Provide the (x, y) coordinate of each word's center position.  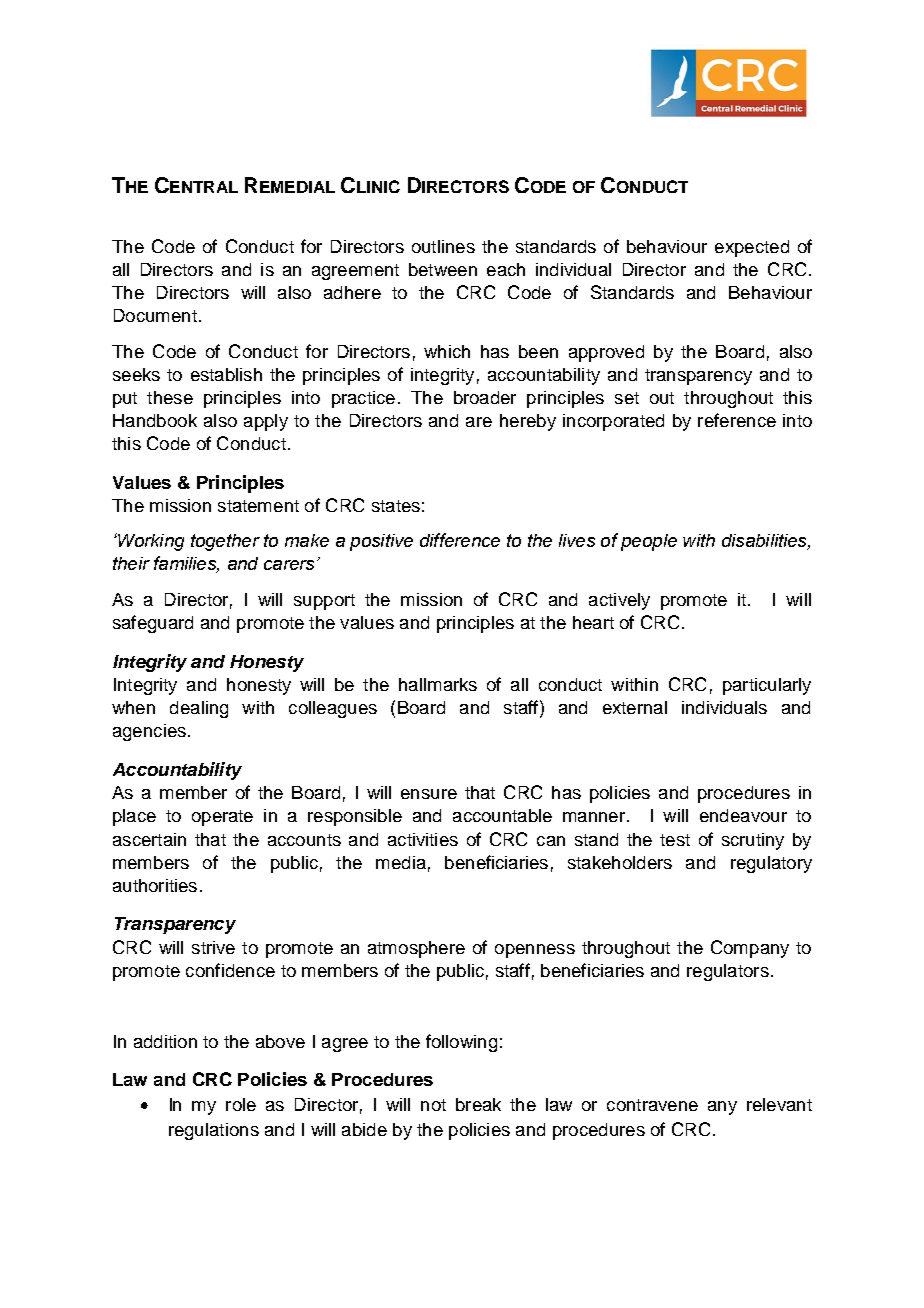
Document (155, 315)
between (443, 269)
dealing (199, 709)
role (241, 1104)
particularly (767, 686)
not (433, 1105)
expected (752, 248)
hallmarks (438, 684)
